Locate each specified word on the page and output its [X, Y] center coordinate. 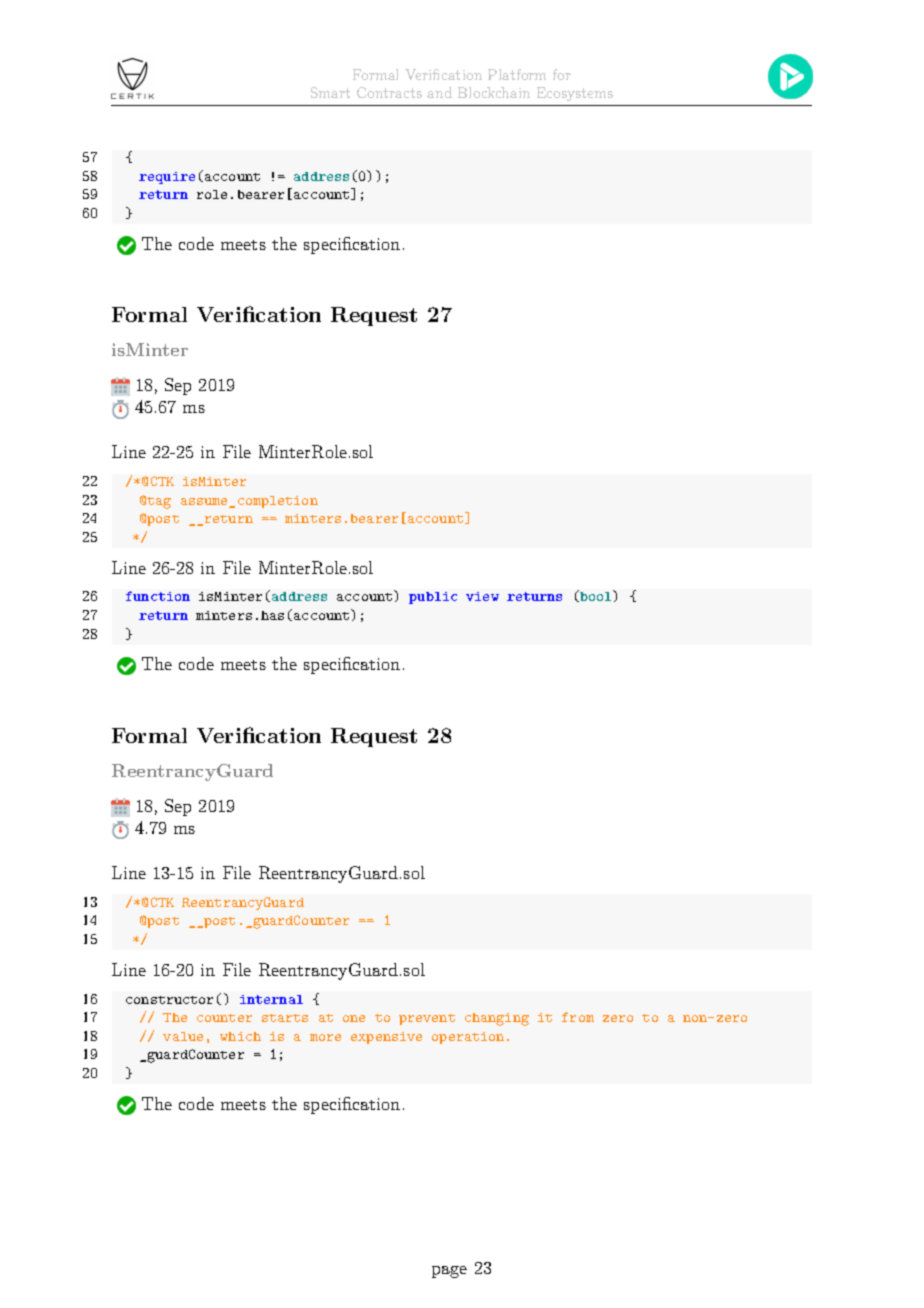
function [158, 596]
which [240, 1036]
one [354, 1018]
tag [159, 503]
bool [596, 596]
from [578, 1017]
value [183, 1036]
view [482, 596]
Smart [330, 92]
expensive [386, 1038]
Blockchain [494, 92]
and [439, 92]
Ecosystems [575, 94]
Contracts [389, 92]
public [433, 598]
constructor [169, 1000]
